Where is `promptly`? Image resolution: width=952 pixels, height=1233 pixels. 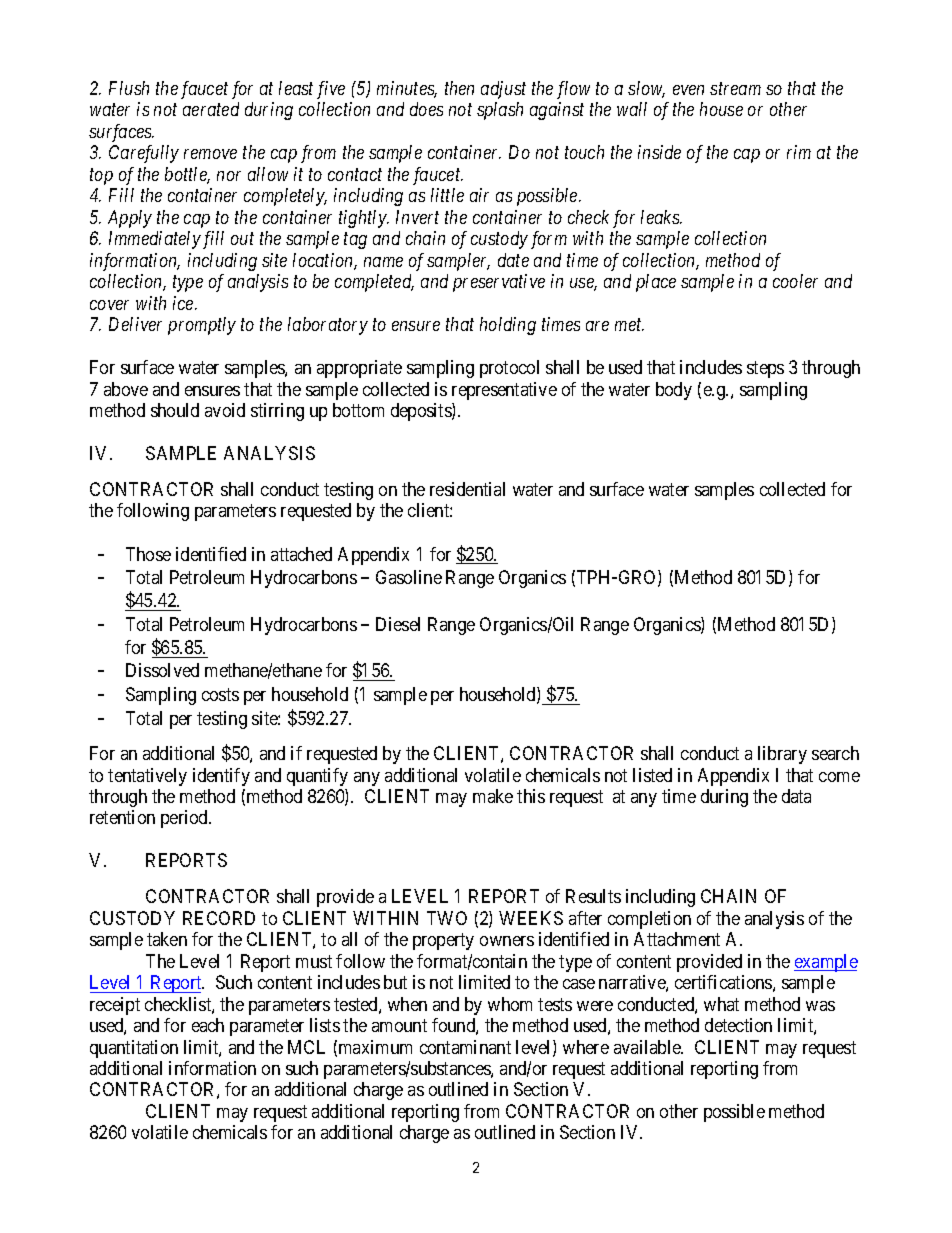 promptly is located at coordinates (202, 326).
